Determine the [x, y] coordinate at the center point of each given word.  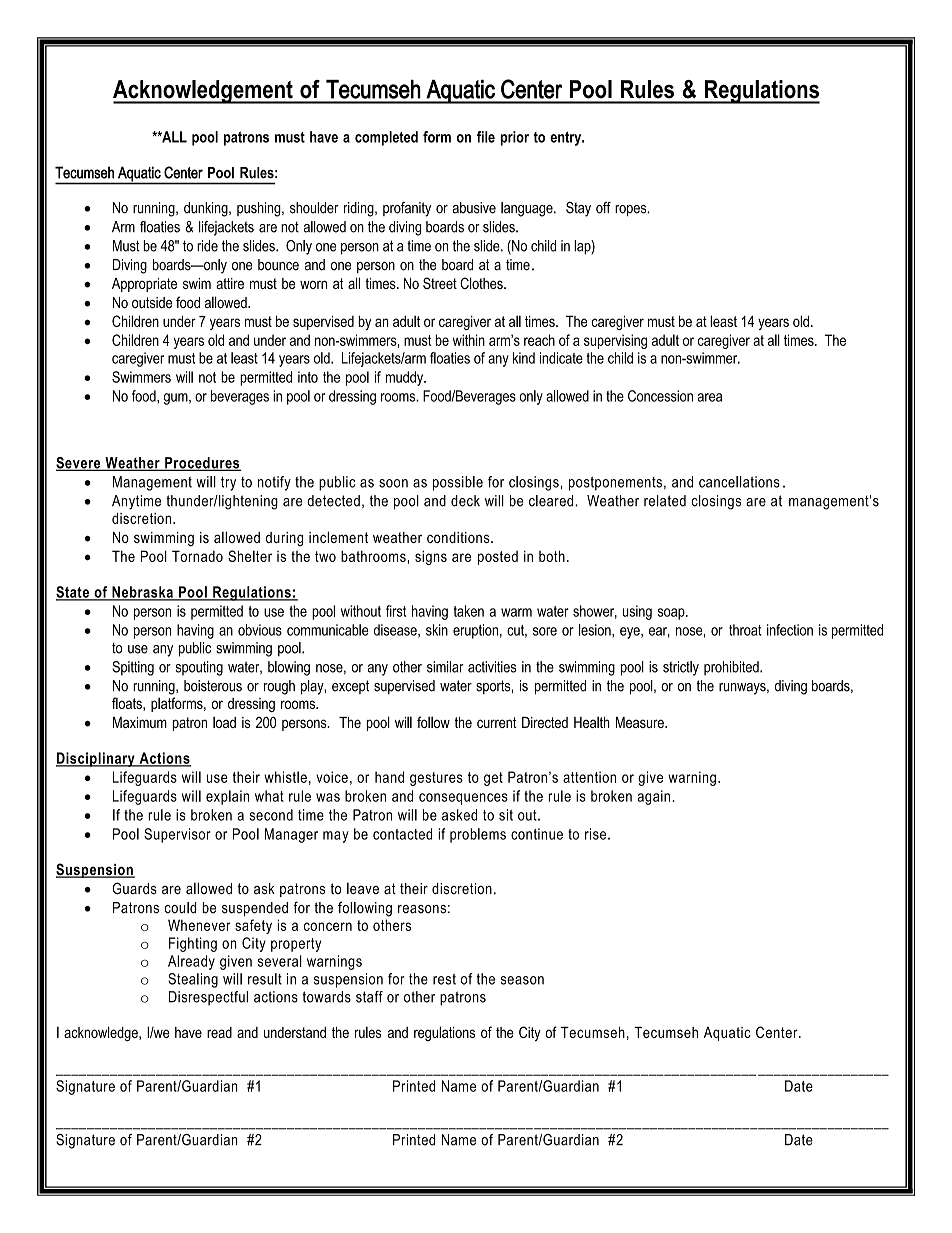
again [653, 797]
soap [672, 614]
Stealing [193, 980]
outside [152, 303]
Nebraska [142, 593]
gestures [436, 779]
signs [431, 557]
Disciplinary [96, 759]
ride [207, 246]
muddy [406, 378]
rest [444, 979]
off [603, 208]
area [709, 397]
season [522, 980]
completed [386, 138]
